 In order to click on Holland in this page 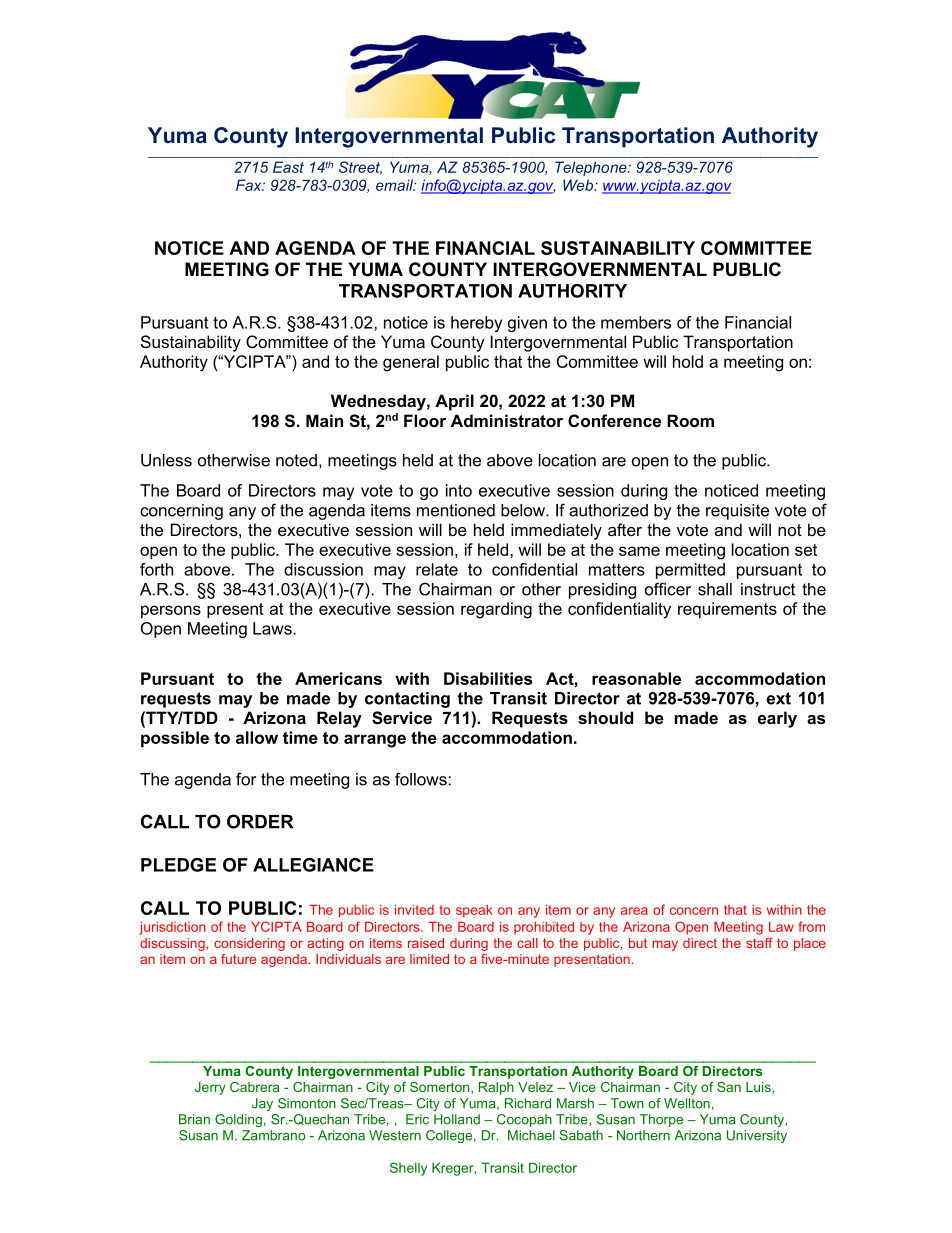, I will do `click(457, 1119)`.
